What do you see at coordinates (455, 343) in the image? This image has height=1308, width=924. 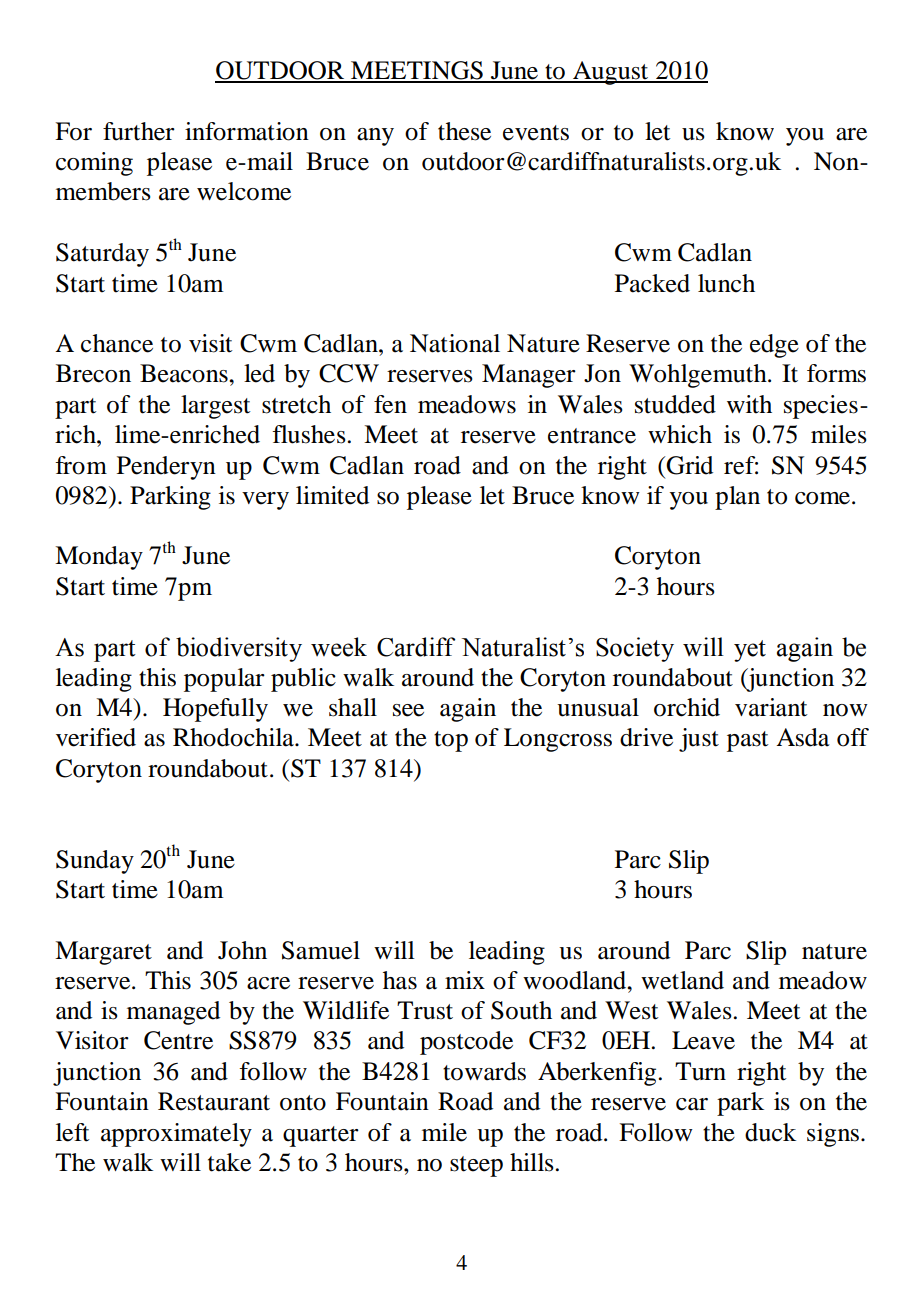 I see `National` at bounding box center [455, 343].
